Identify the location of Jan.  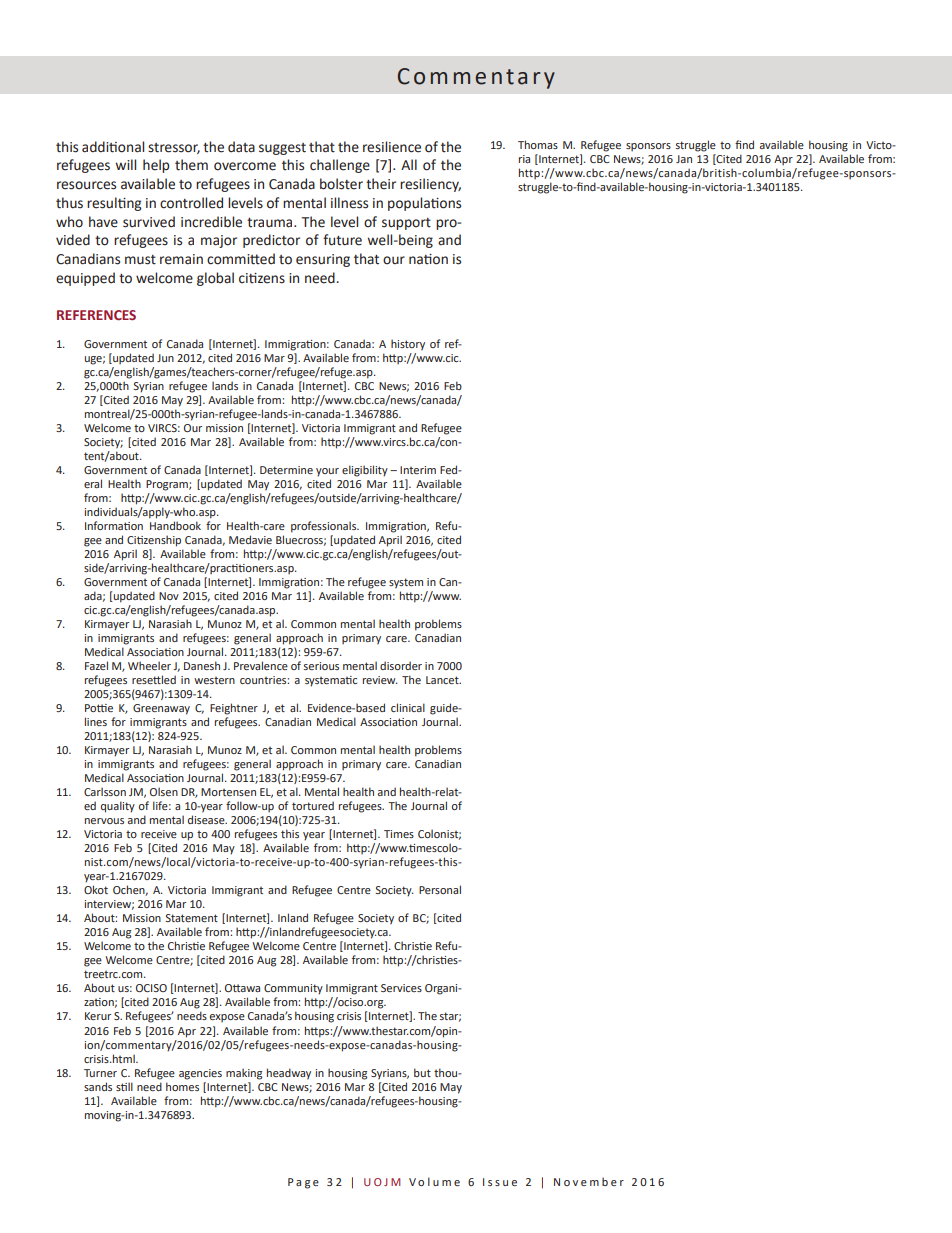
(684, 159).
